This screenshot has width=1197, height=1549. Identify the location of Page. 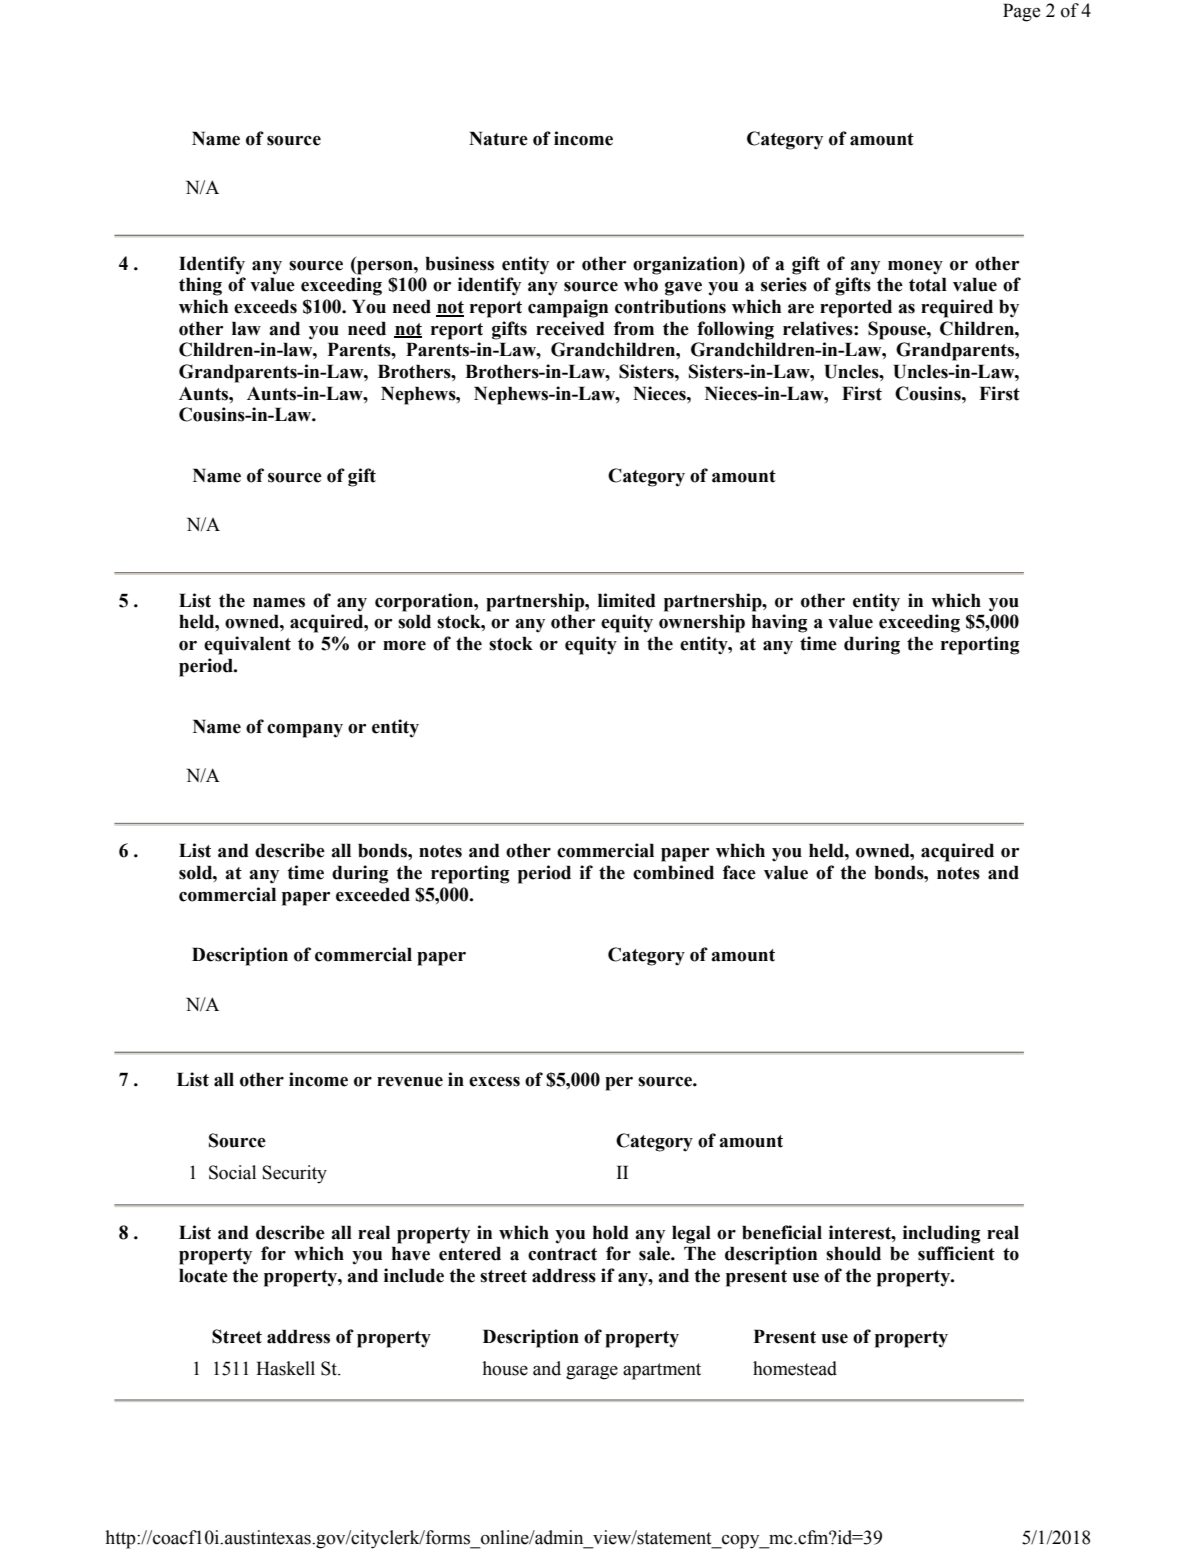
(1021, 12).
